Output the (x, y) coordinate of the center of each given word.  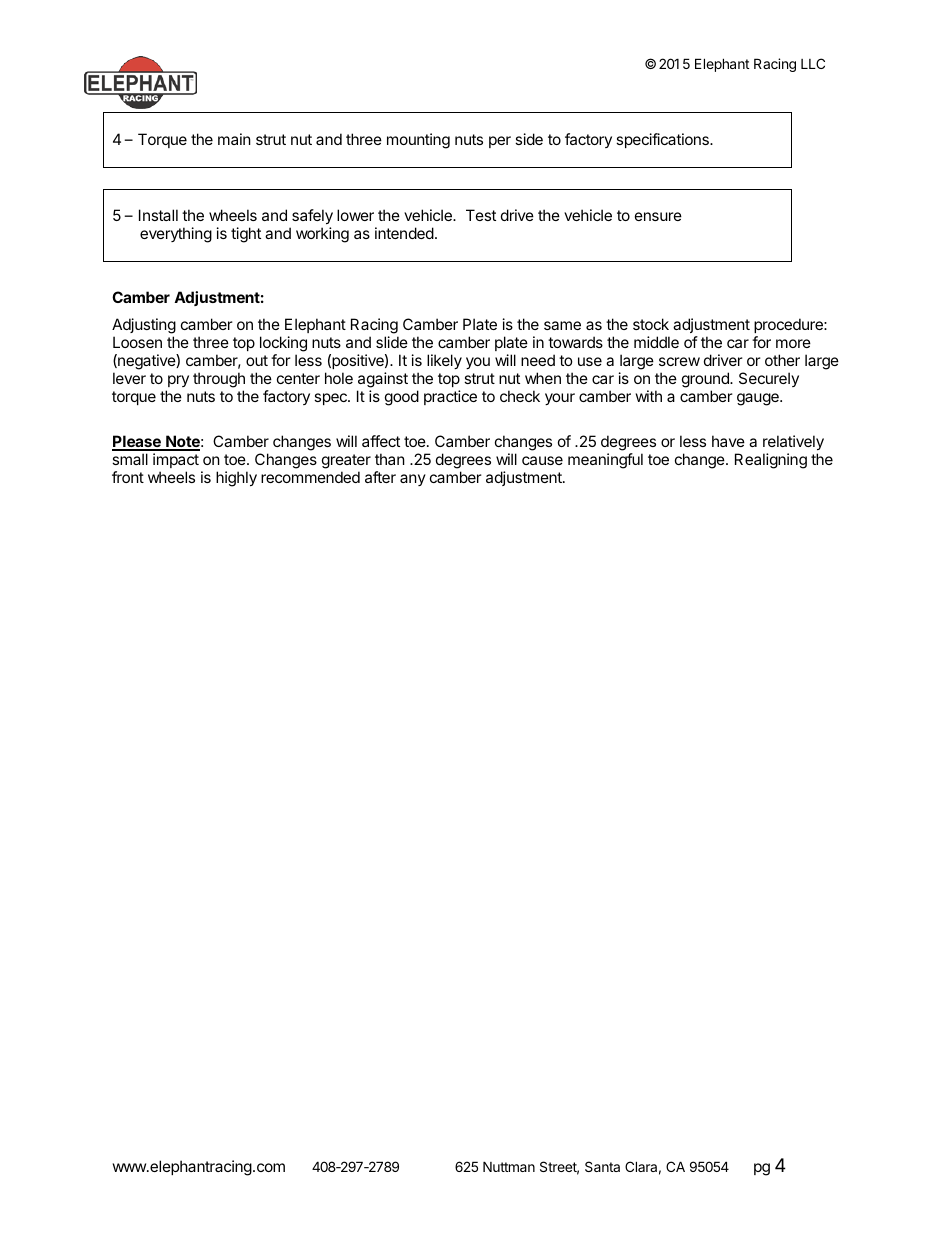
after (380, 477)
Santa (602, 1166)
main (234, 139)
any (413, 480)
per (500, 142)
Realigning (771, 461)
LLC (813, 63)
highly (236, 479)
